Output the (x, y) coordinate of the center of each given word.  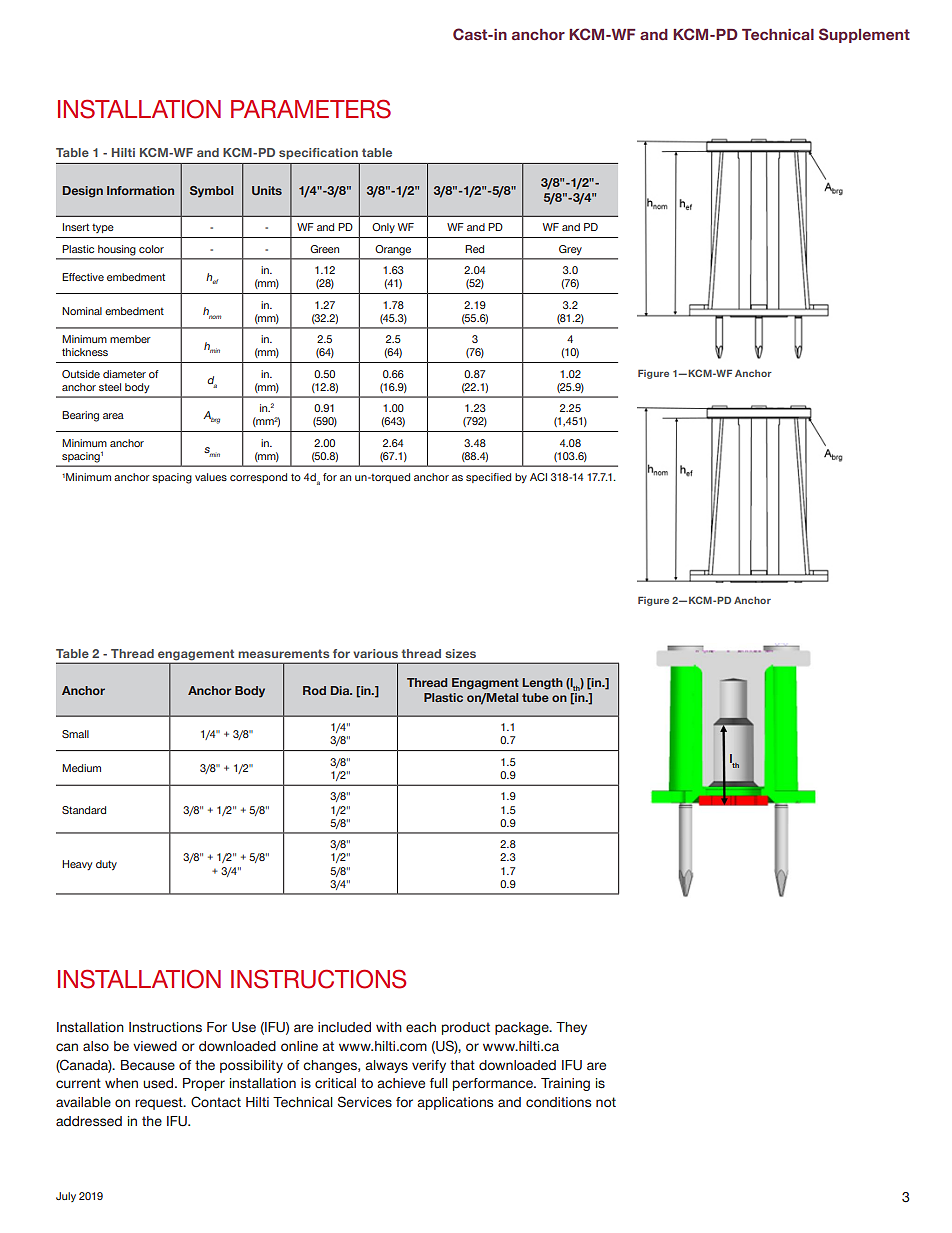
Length (542, 684)
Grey (570, 250)
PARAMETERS (311, 109)
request (160, 1103)
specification (318, 153)
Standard (84, 810)
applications (455, 1103)
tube (535, 697)
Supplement (864, 35)
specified (488, 478)
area (113, 416)
